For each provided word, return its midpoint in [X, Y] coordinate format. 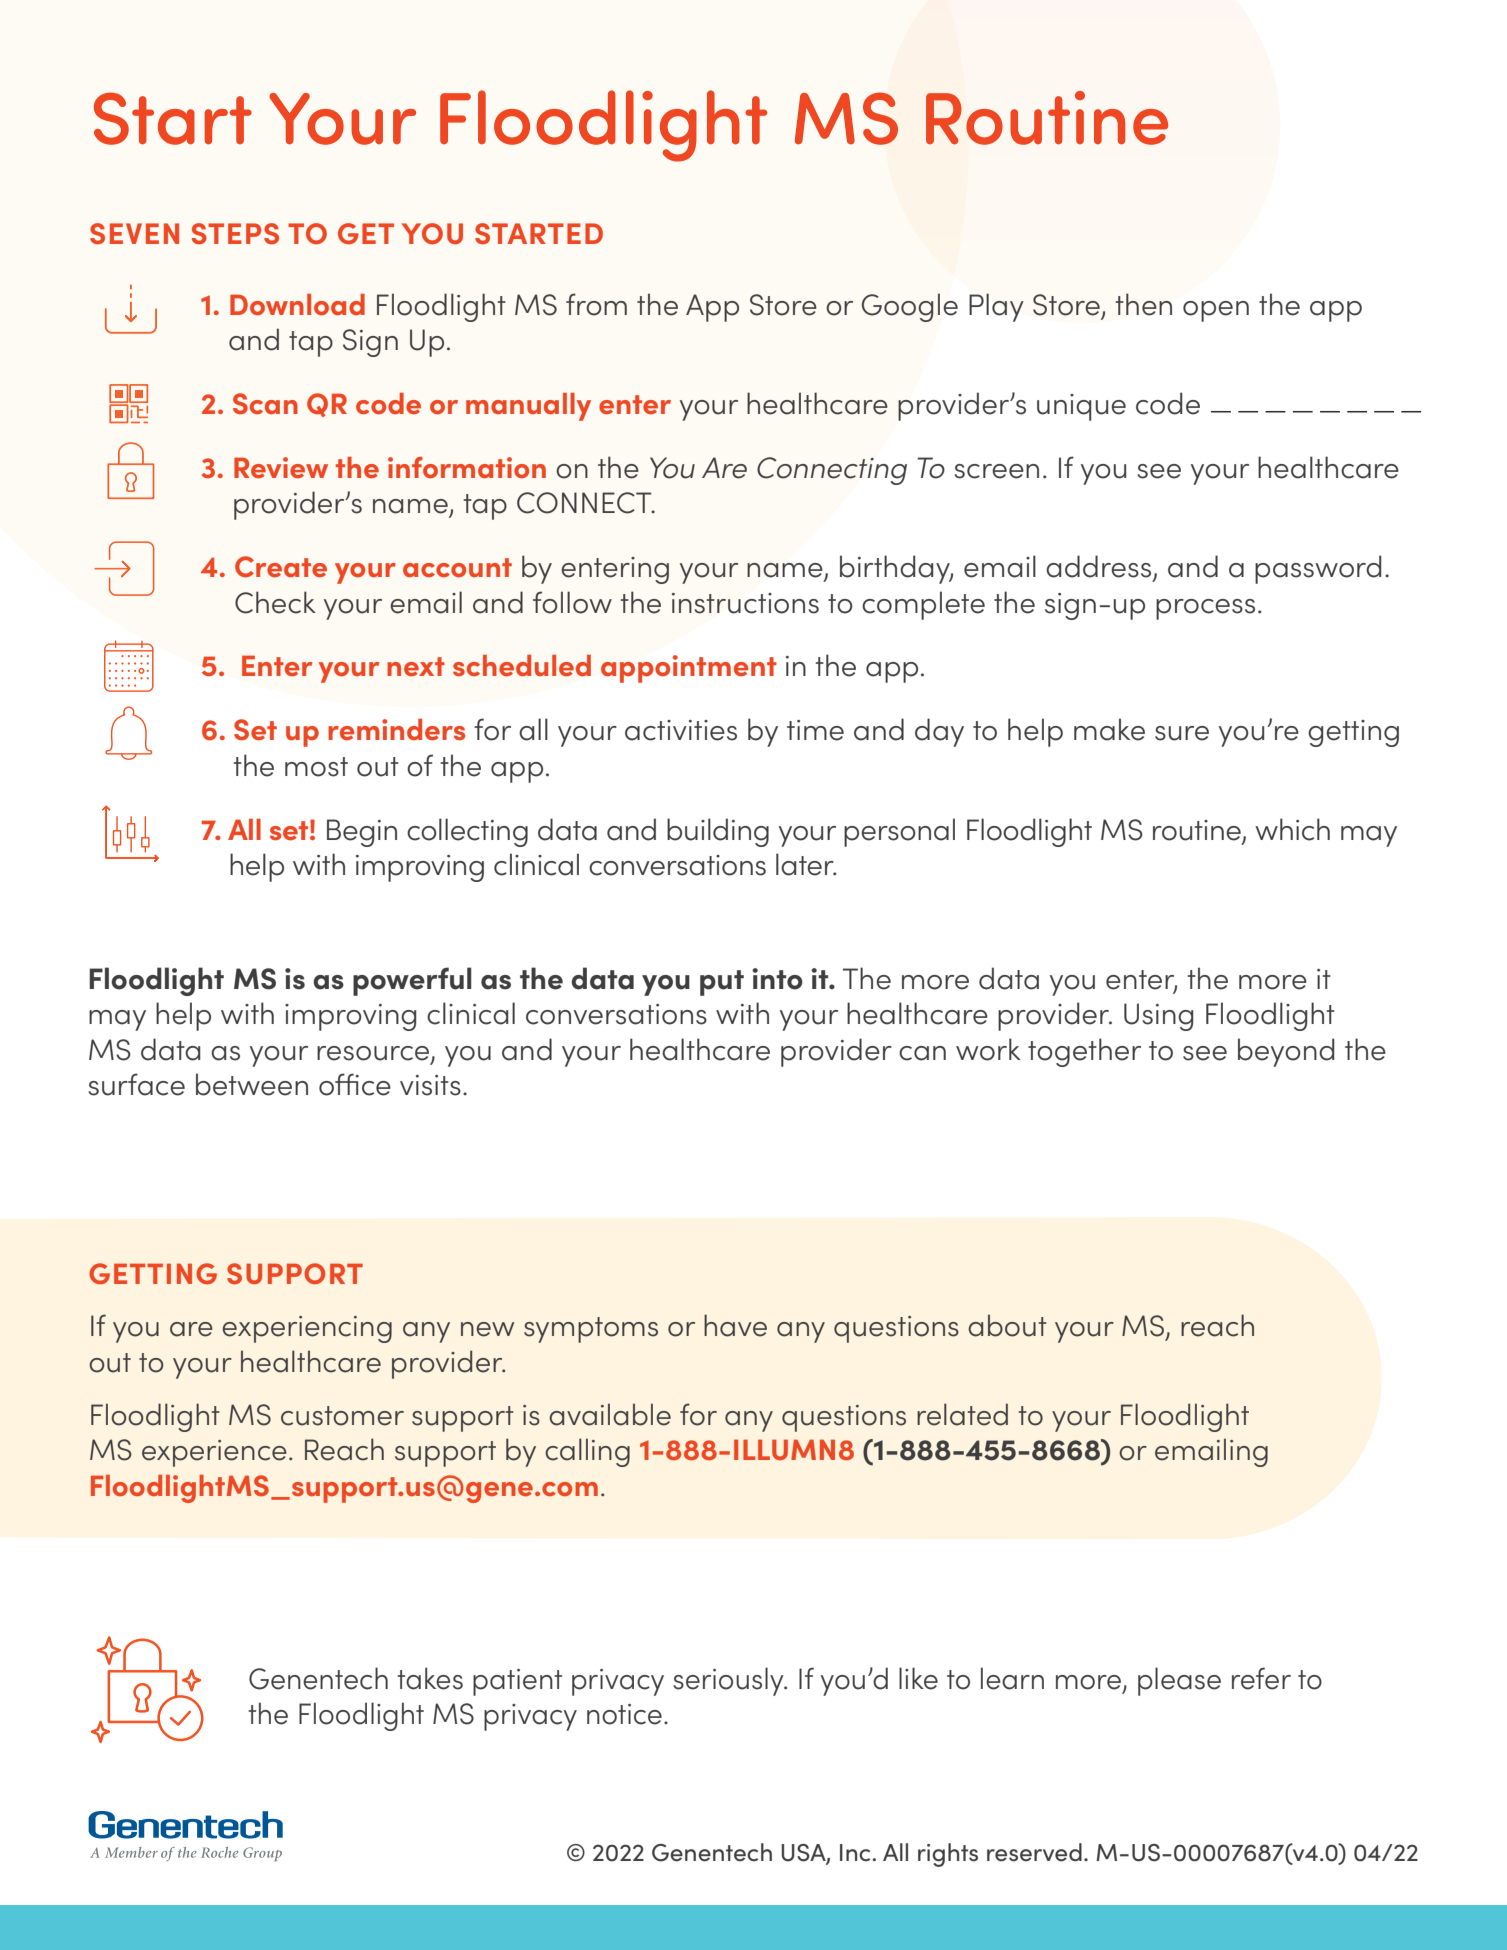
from [596, 304]
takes [430, 1678]
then [1144, 304]
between [252, 1084]
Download [297, 305]
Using [1158, 1017]
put [722, 983]
